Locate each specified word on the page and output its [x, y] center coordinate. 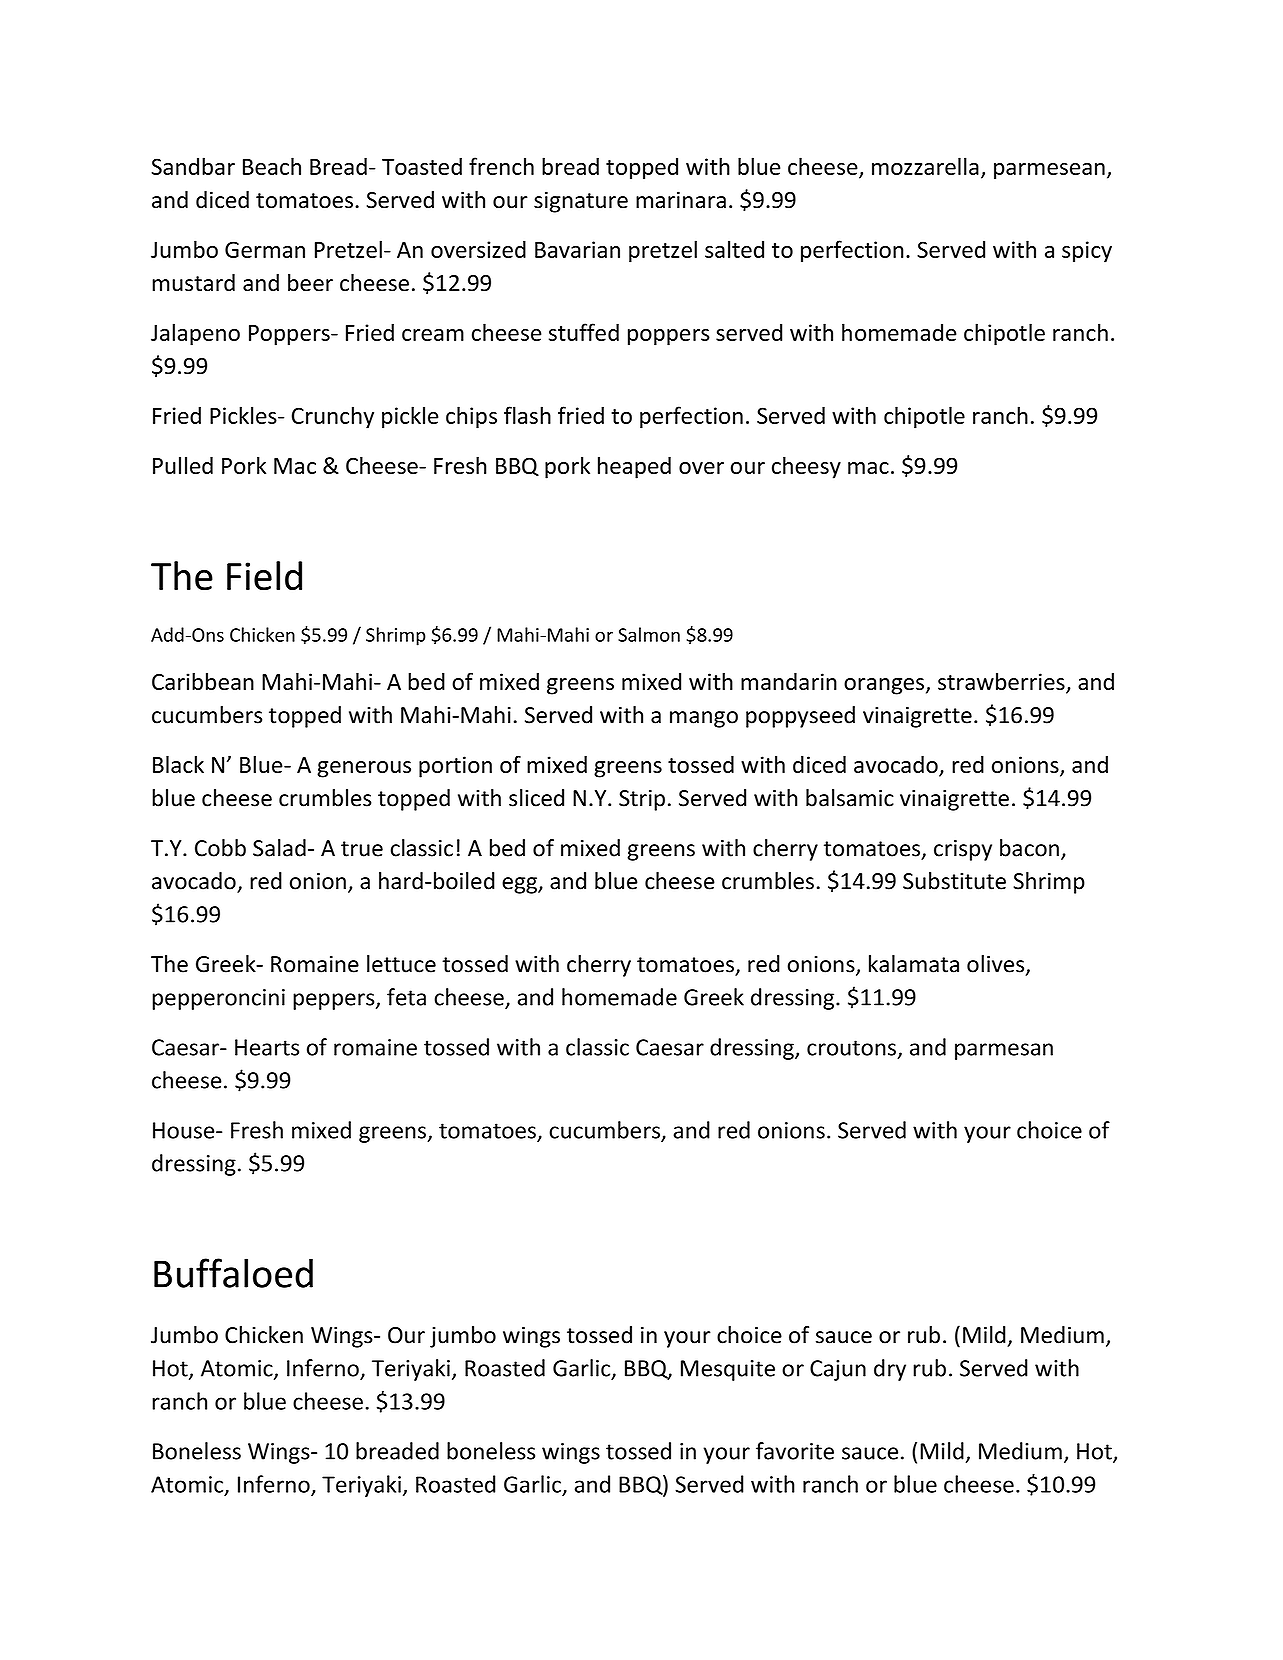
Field [264, 576]
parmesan [1004, 1051]
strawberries [1002, 683]
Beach [272, 166]
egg [520, 885]
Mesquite [728, 1370]
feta [406, 997]
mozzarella [925, 166]
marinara [681, 200]
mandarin [789, 681]
